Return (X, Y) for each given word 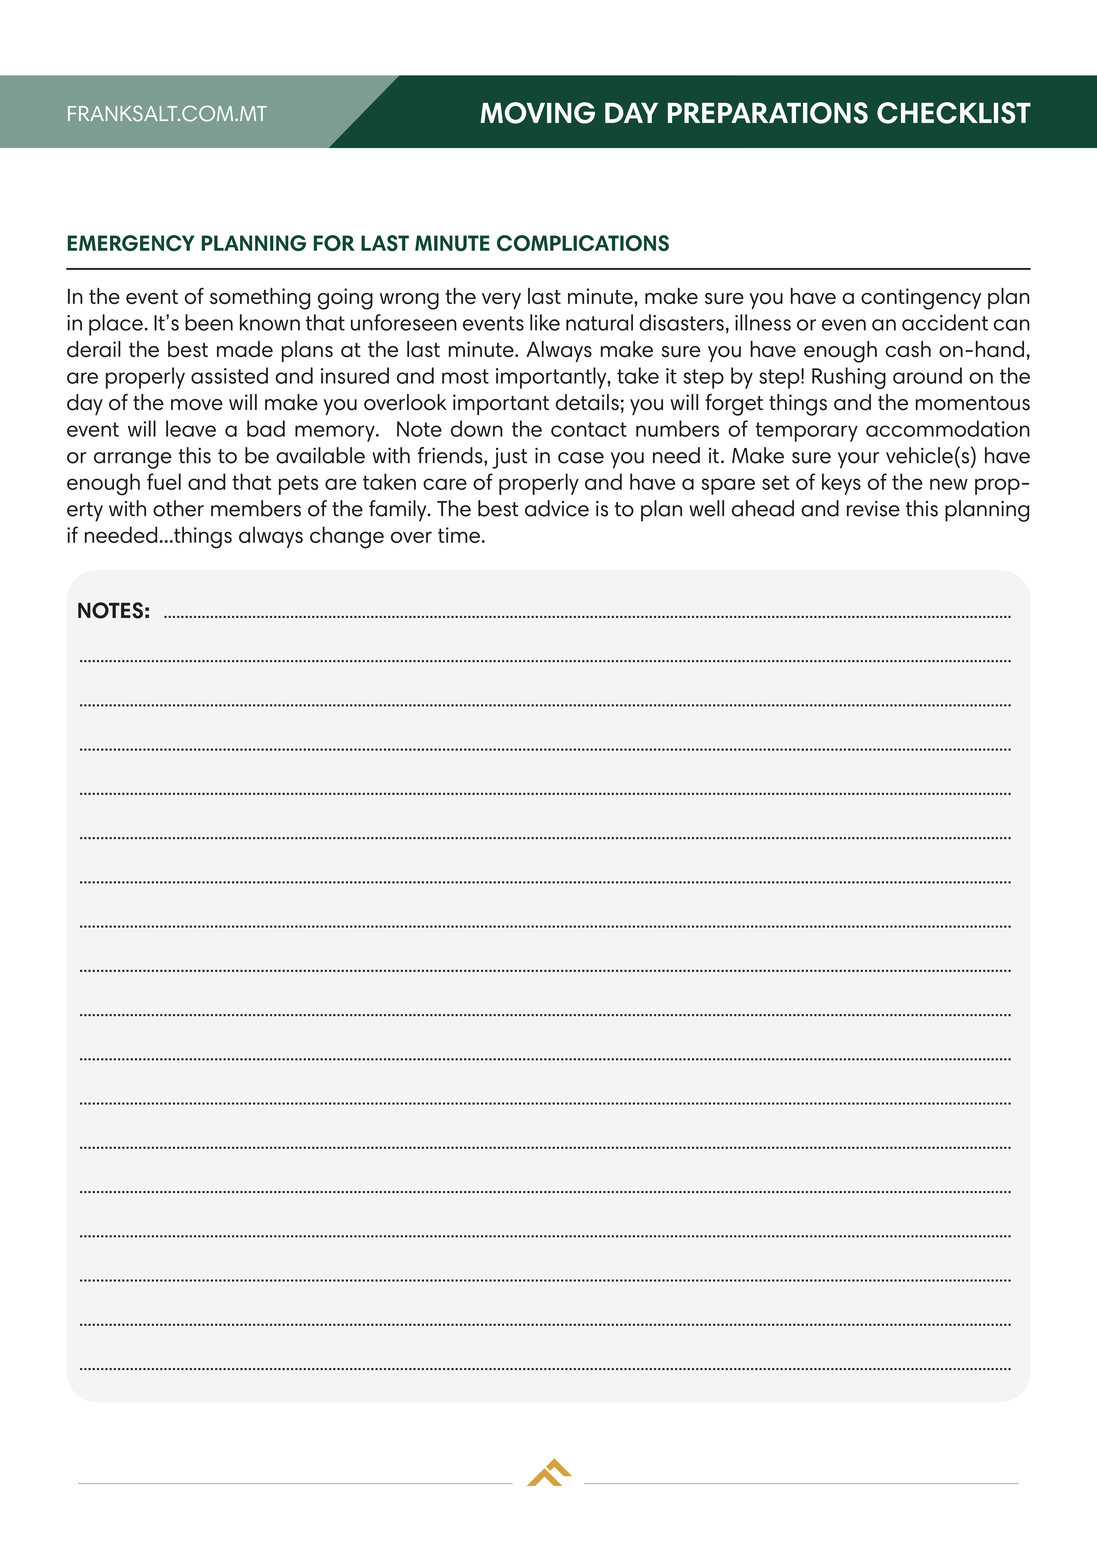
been (209, 322)
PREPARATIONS (768, 113)
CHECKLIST (954, 113)
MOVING (538, 113)
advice (557, 508)
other (178, 508)
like (545, 322)
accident (945, 322)
